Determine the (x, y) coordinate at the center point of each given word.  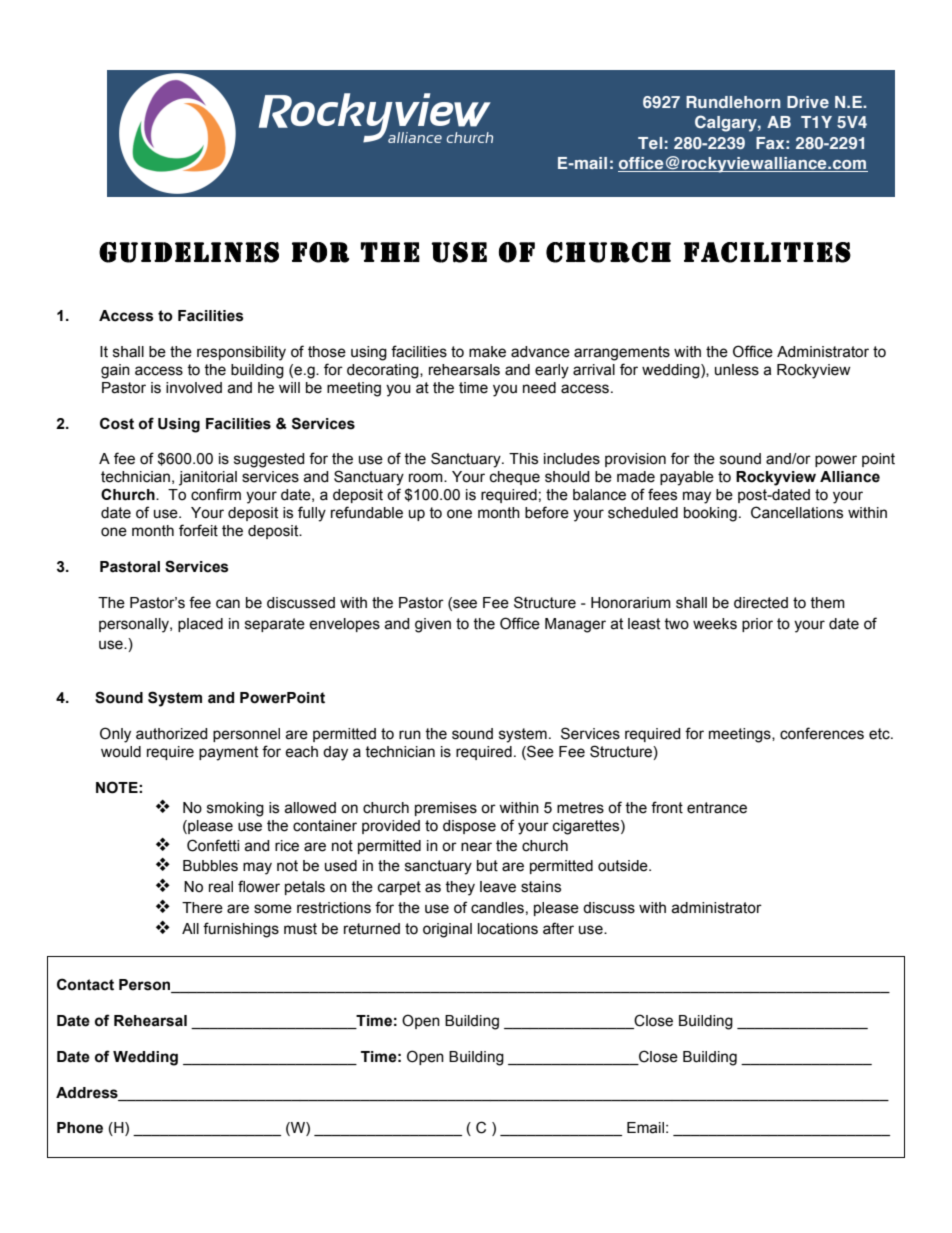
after (558, 928)
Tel (650, 143)
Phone (80, 1128)
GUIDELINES (189, 252)
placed (200, 625)
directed (761, 603)
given (433, 625)
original (447, 930)
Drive (808, 102)
